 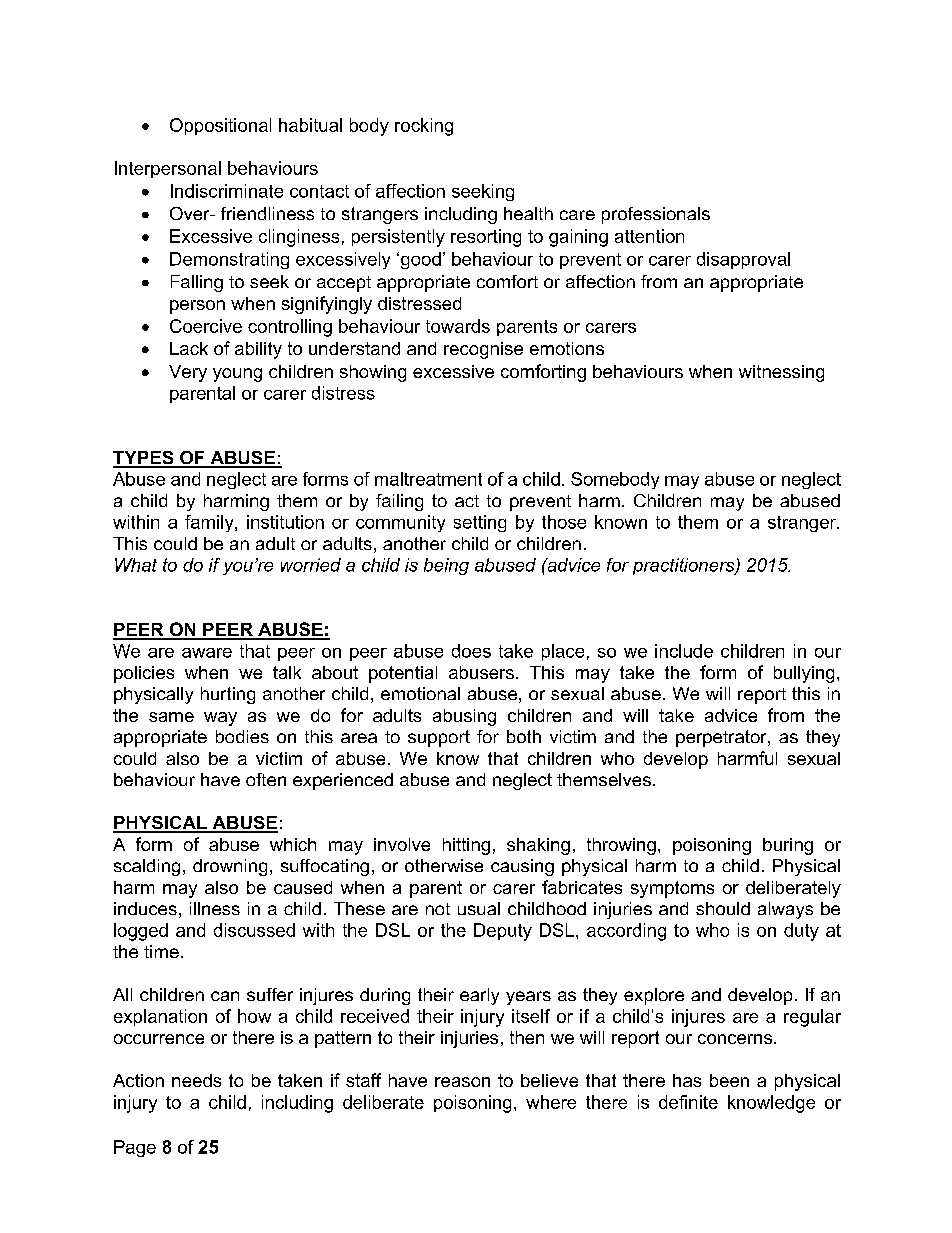 I want to click on definite, so click(x=688, y=1102).
